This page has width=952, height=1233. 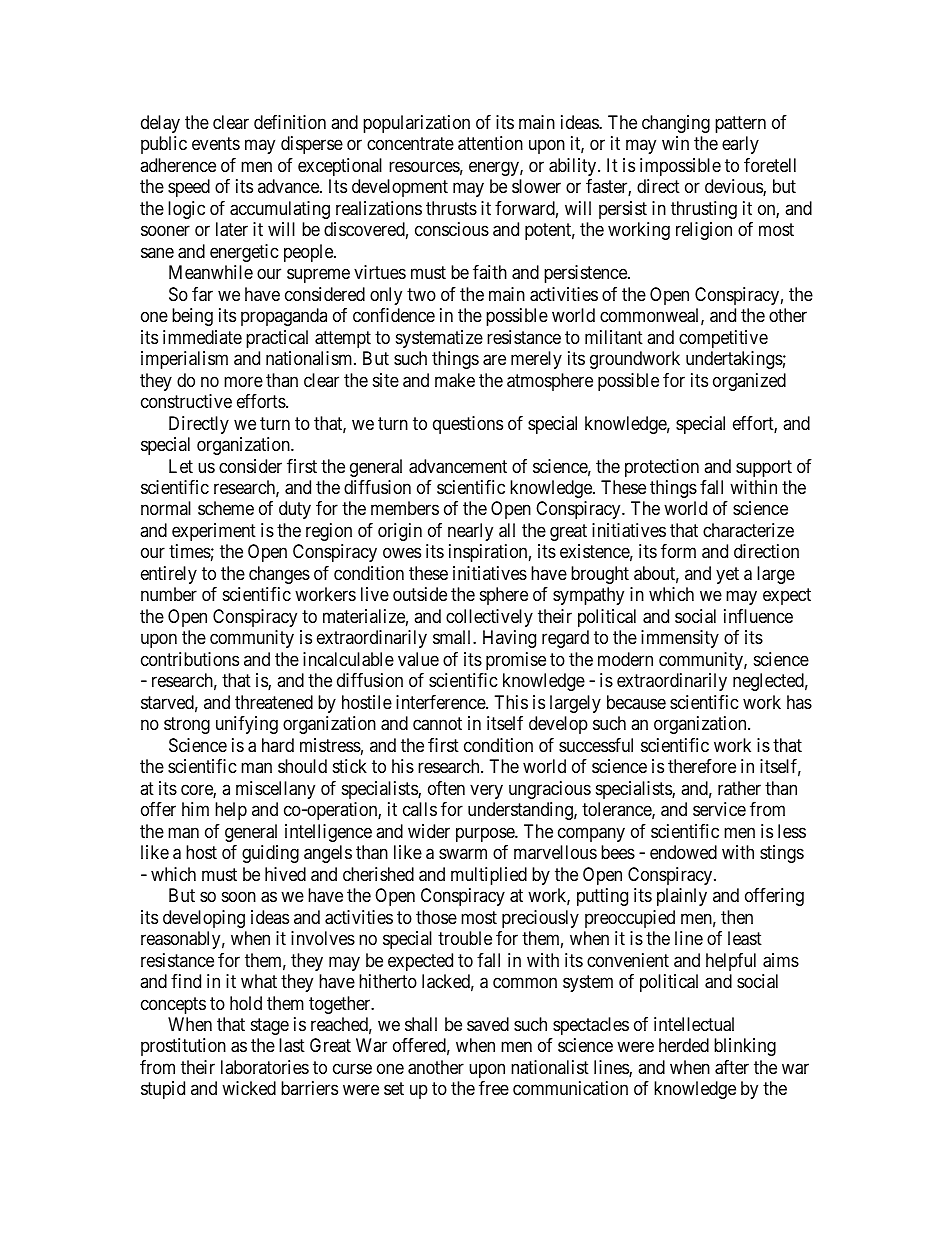 What do you see at coordinates (732, 1067) in the page?
I see `after` at bounding box center [732, 1067].
